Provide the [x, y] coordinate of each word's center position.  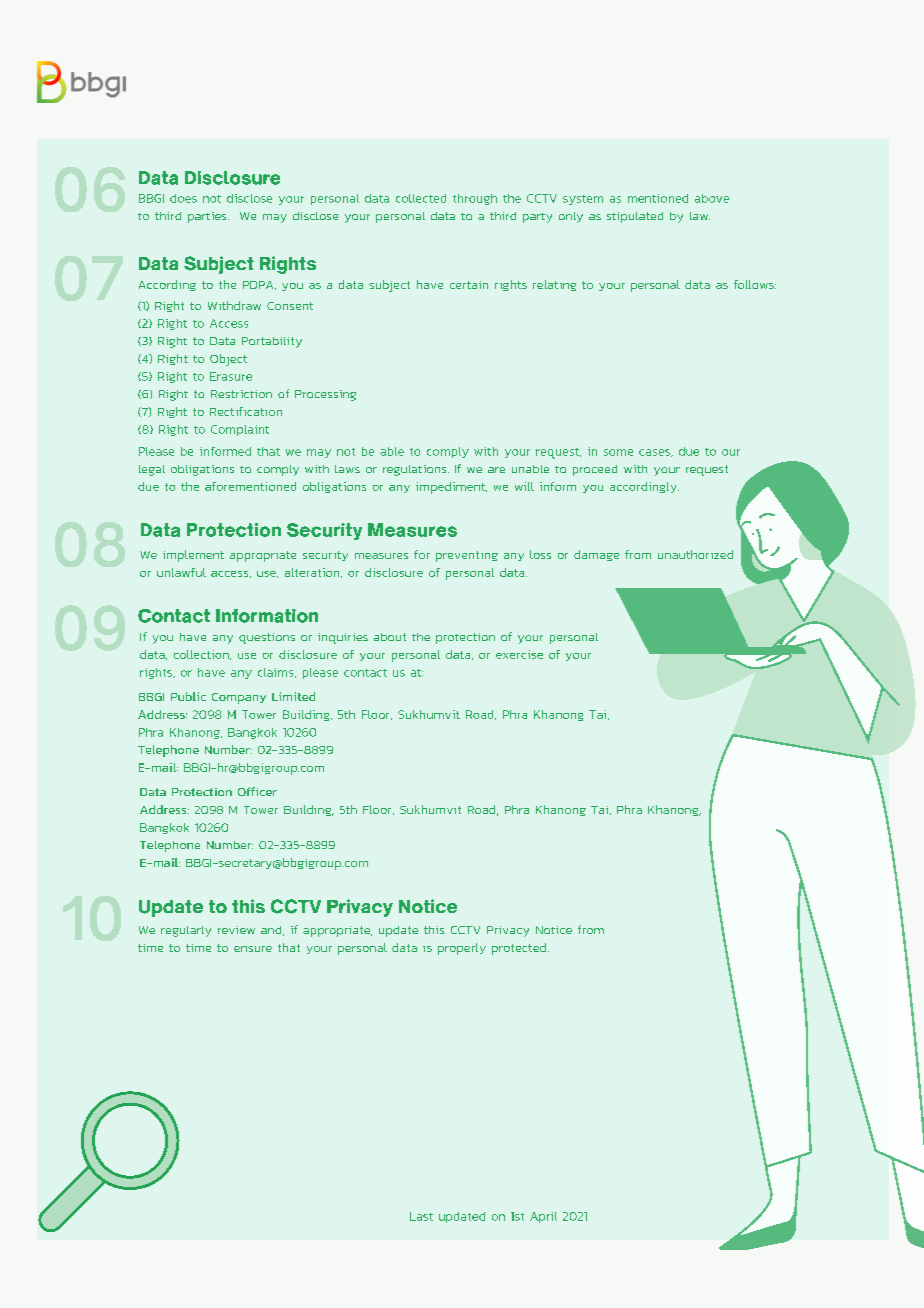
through [475, 199]
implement [193, 556]
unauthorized [695, 554]
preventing [467, 556]
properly [462, 949]
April [543, 1217]
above [712, 198]
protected [519, 949]
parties [208, 217]
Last [421, 1216]
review [236, 930]
